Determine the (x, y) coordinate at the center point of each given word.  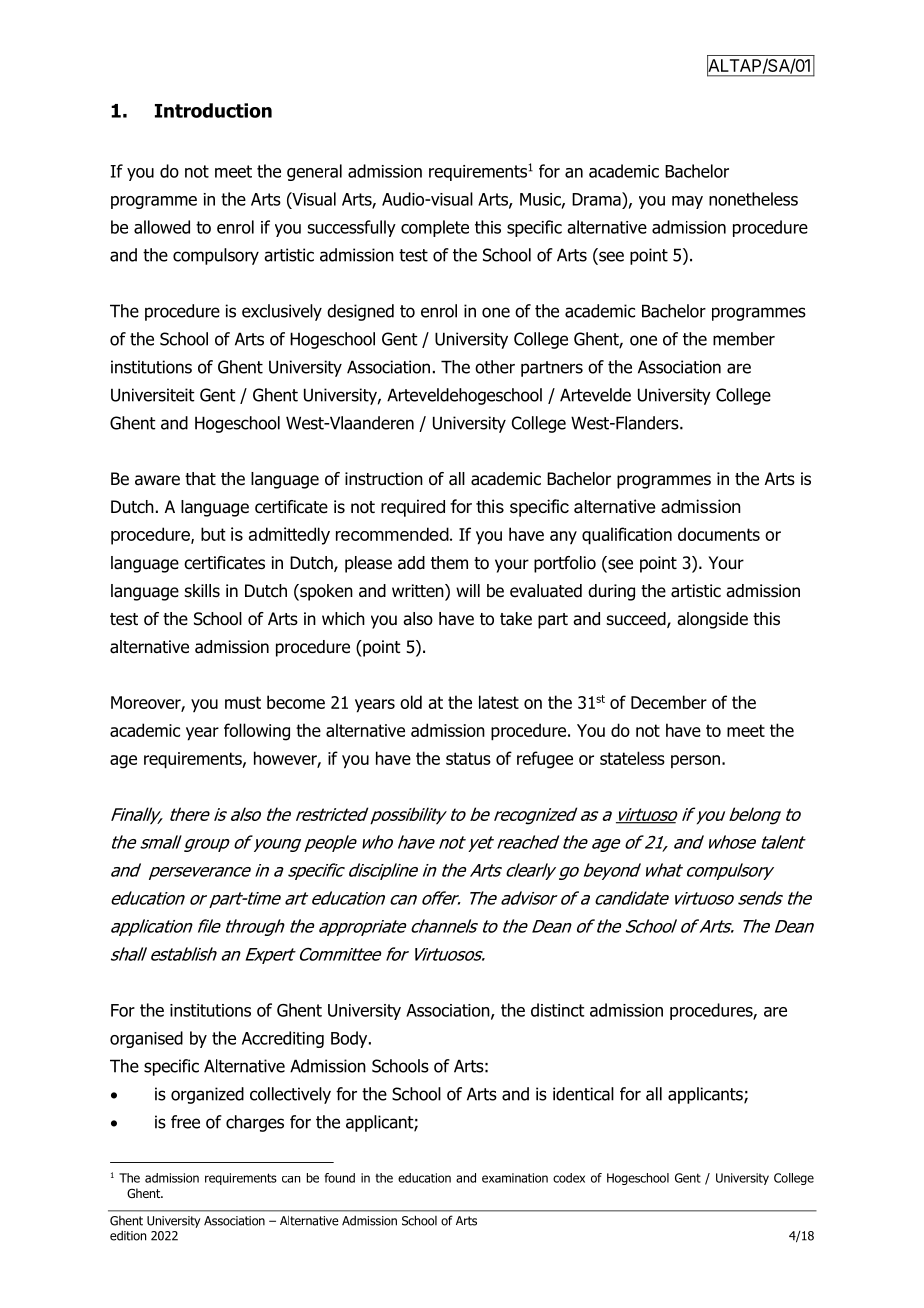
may (687, 202)
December (669, 702)
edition (128, 1235)
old (411, 702)
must (243, 702)
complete (435, 228)
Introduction (213, 110)
